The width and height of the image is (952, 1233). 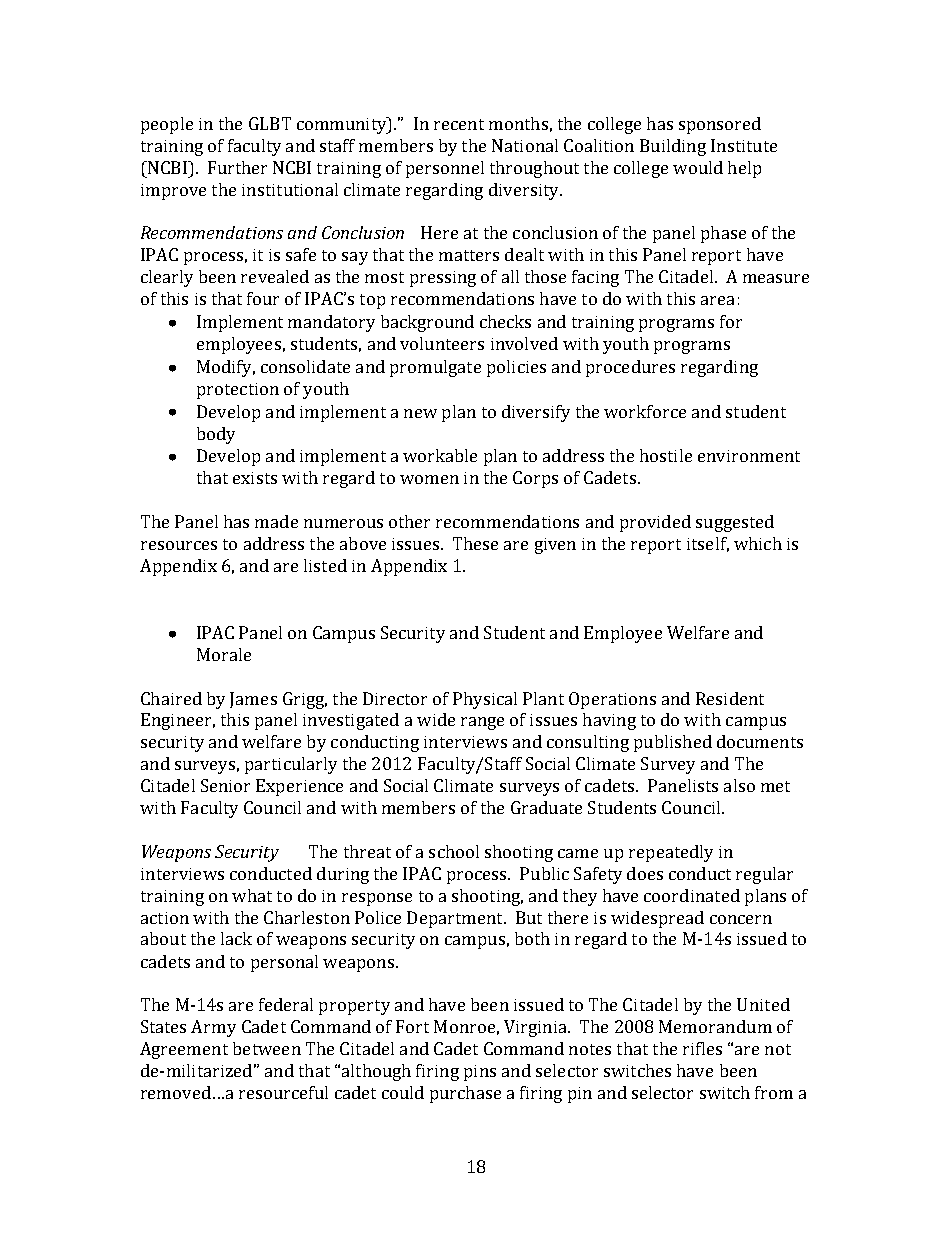 I want to click on range, so click(x=482, y=723).
